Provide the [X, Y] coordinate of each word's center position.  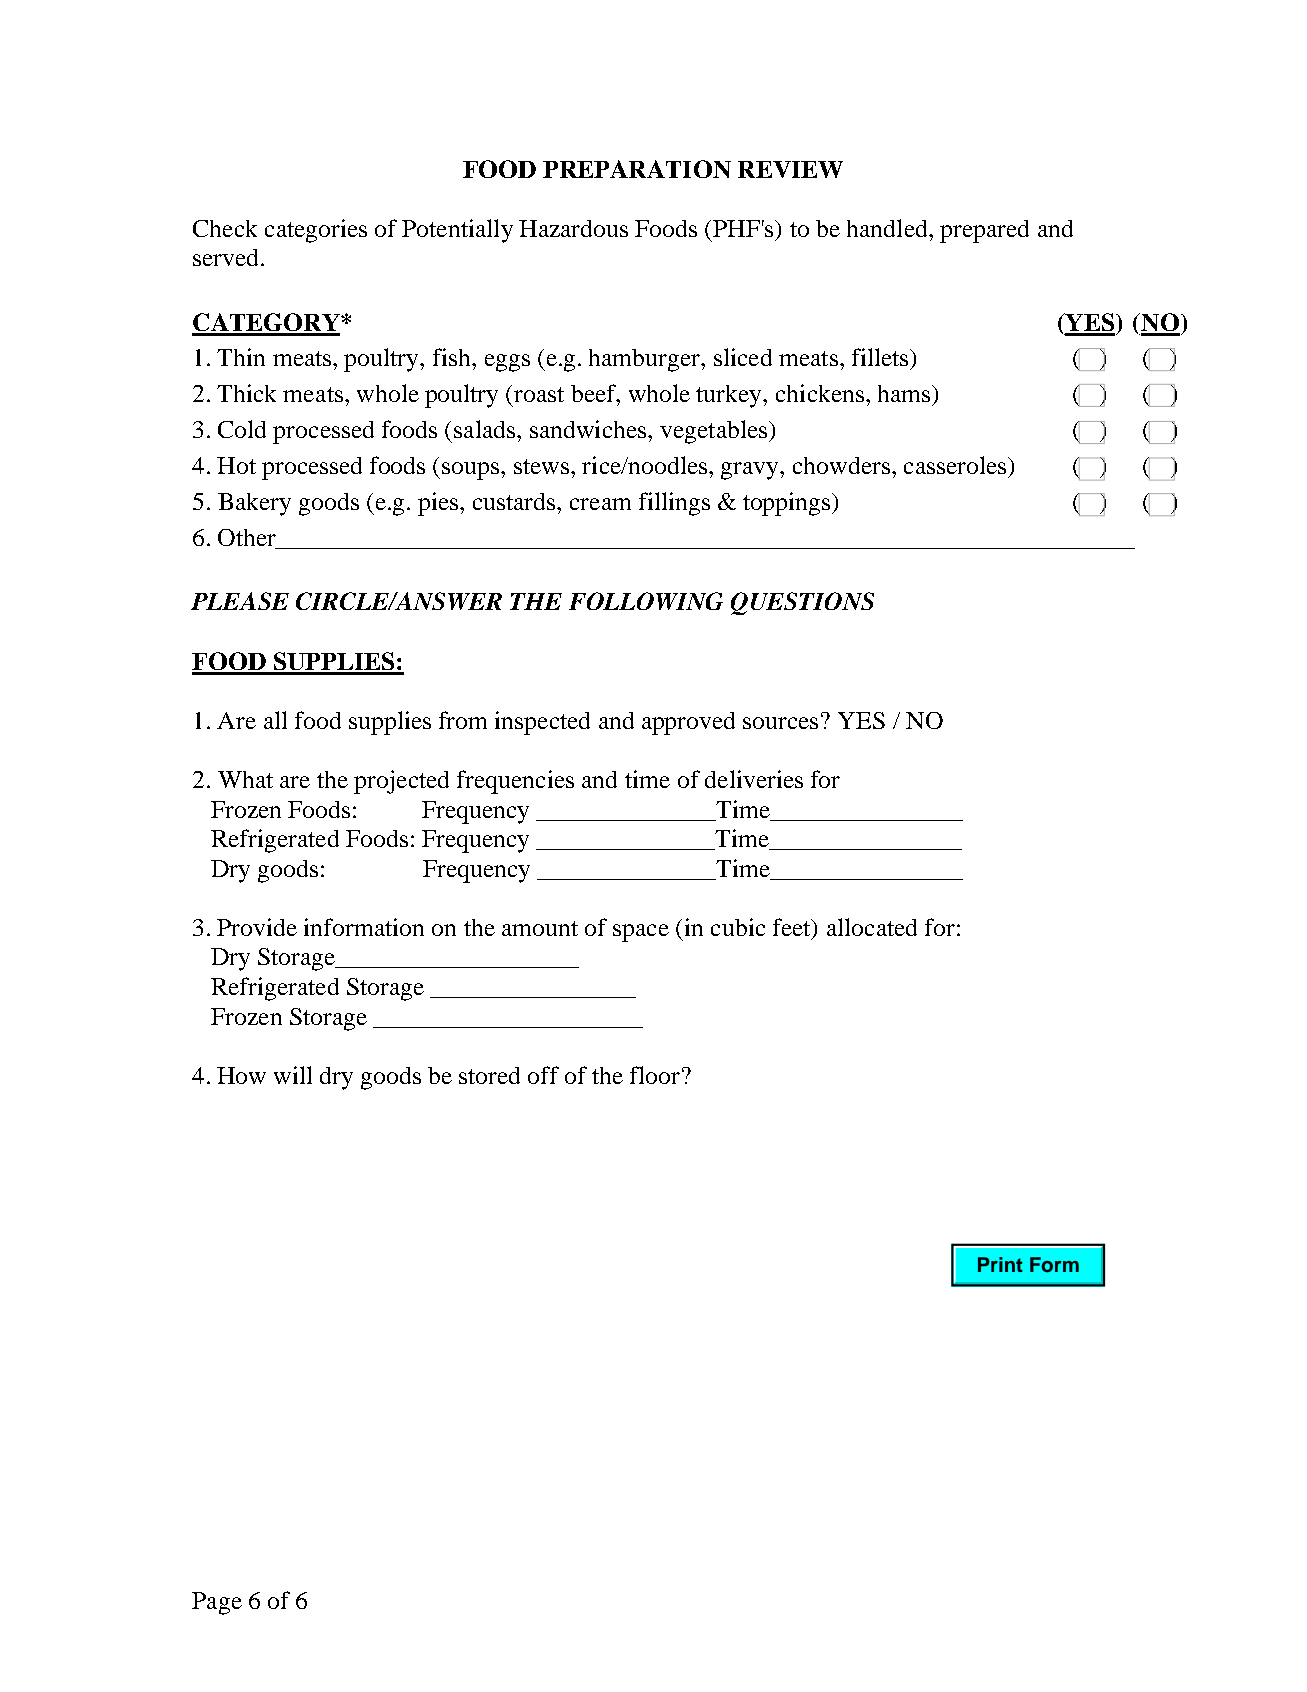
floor [655, 1075]
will [293, 1075]
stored [489, 1075]
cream [600, 504]
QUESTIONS [802, 603]
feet [793, 928]
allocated [872, 927]
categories [316, 231]
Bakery [254, 504]
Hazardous [573, 228]
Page [217, 1603]
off [543, 1075]
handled [888, 228]
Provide [257, 927]
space [641, 933]
